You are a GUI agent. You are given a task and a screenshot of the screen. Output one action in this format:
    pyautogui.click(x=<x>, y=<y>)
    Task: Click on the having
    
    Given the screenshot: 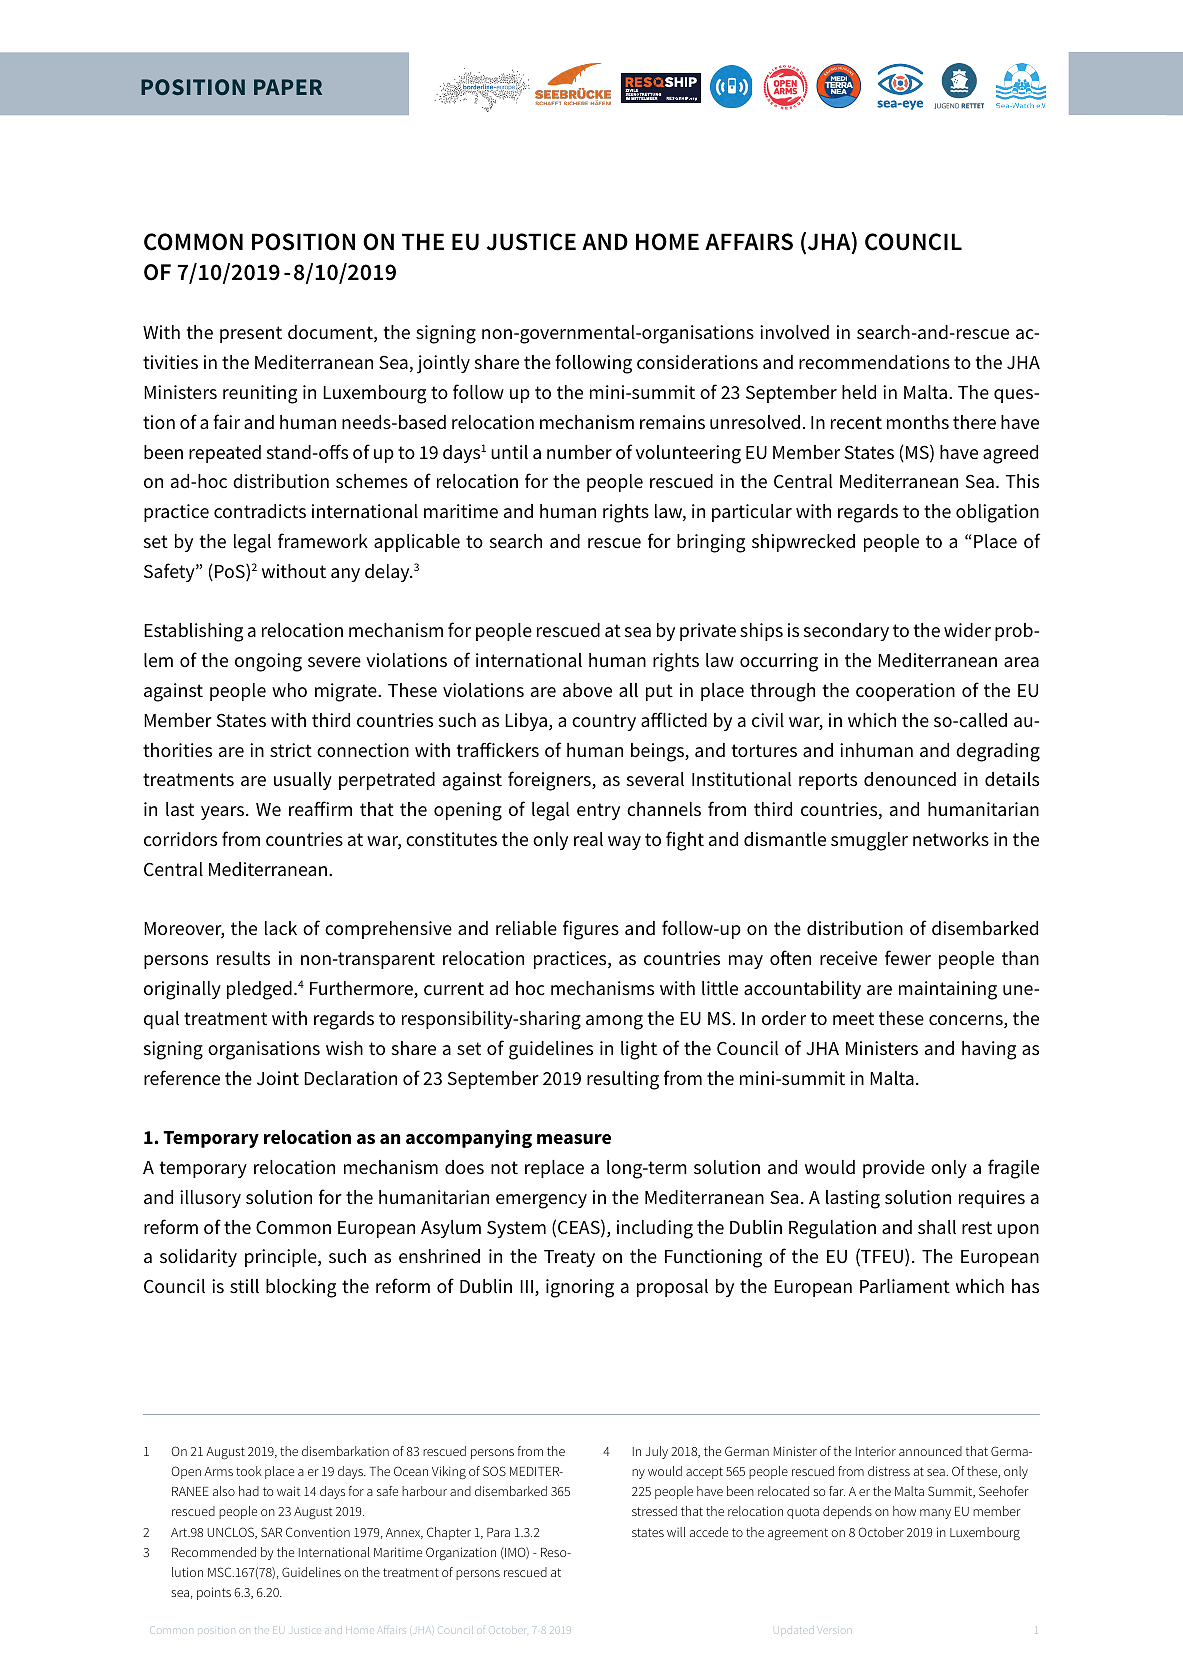 What is the action you would take?
    pyautogui.click(x=989, y=1050)
